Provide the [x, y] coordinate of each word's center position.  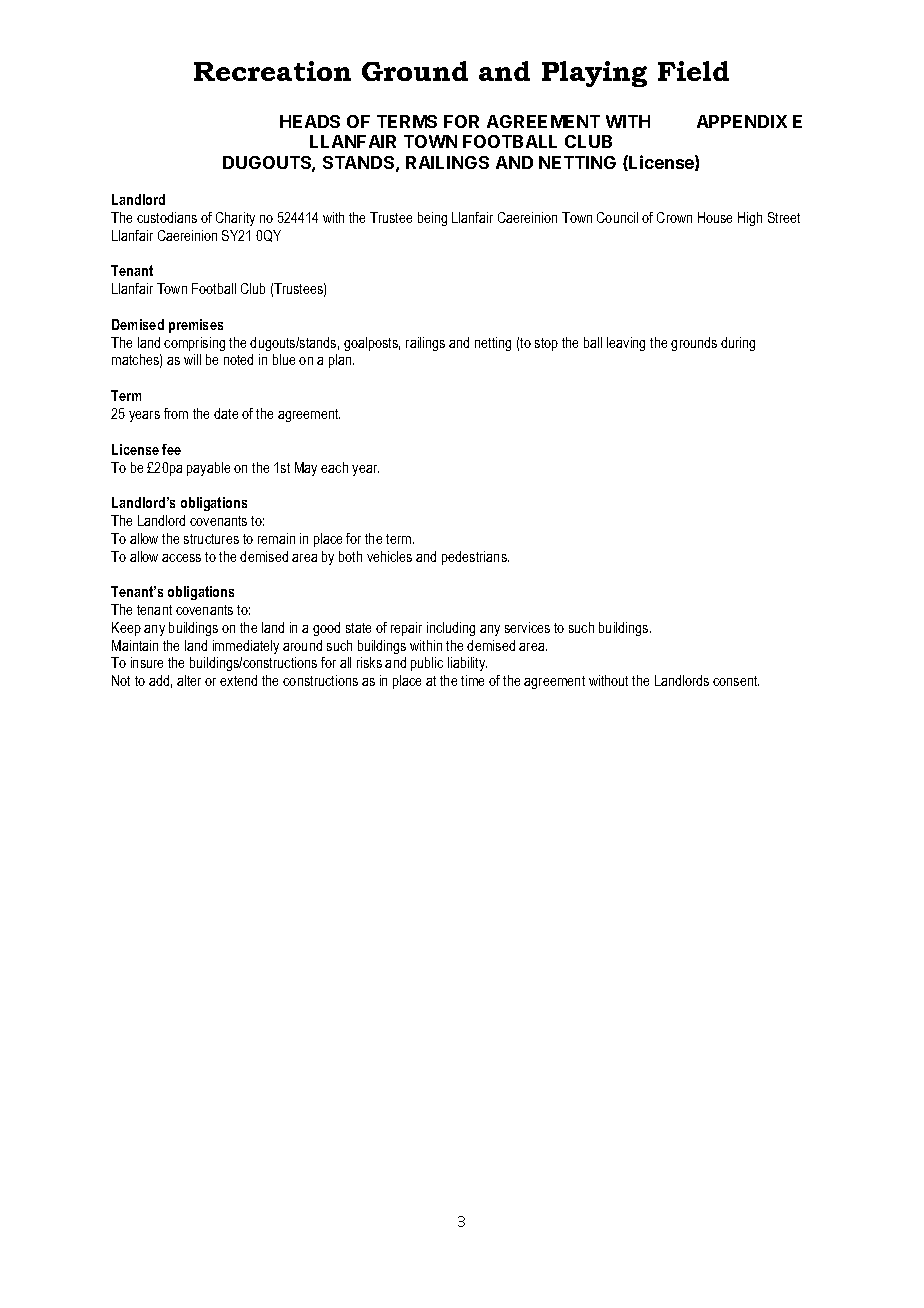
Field [693, 71]
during [738, 344]
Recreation [272, 71]
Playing [594, 74]
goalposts [372, 344]
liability [467, 664]
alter [189, 680]
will [192, 359]
